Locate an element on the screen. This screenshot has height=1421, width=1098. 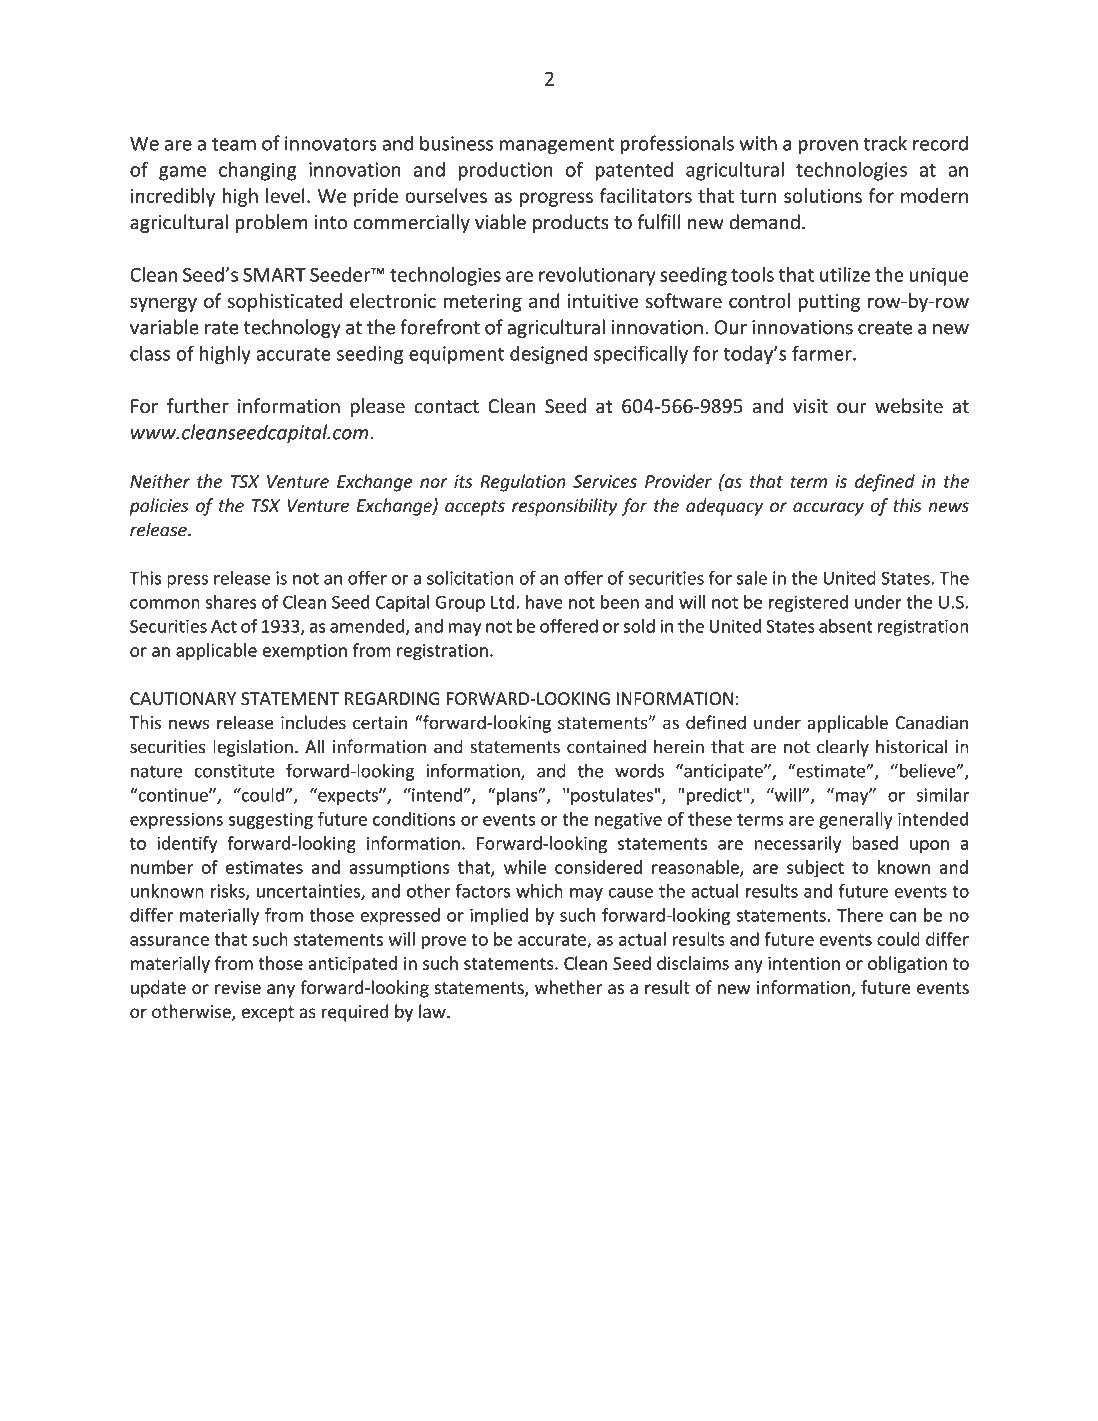
registered is located at coordinates (808, 603).
